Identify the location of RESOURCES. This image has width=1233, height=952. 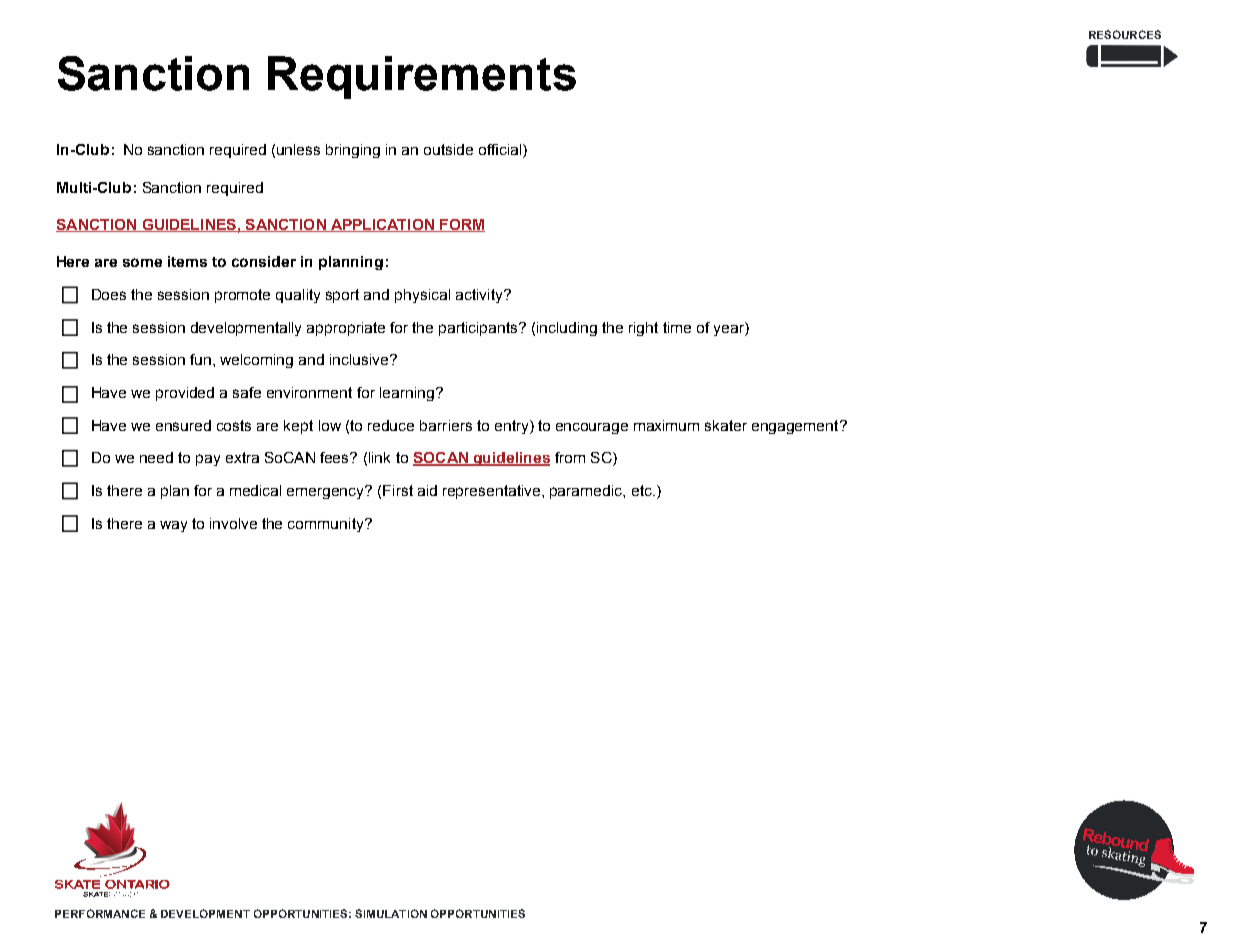
(1125, 34).
